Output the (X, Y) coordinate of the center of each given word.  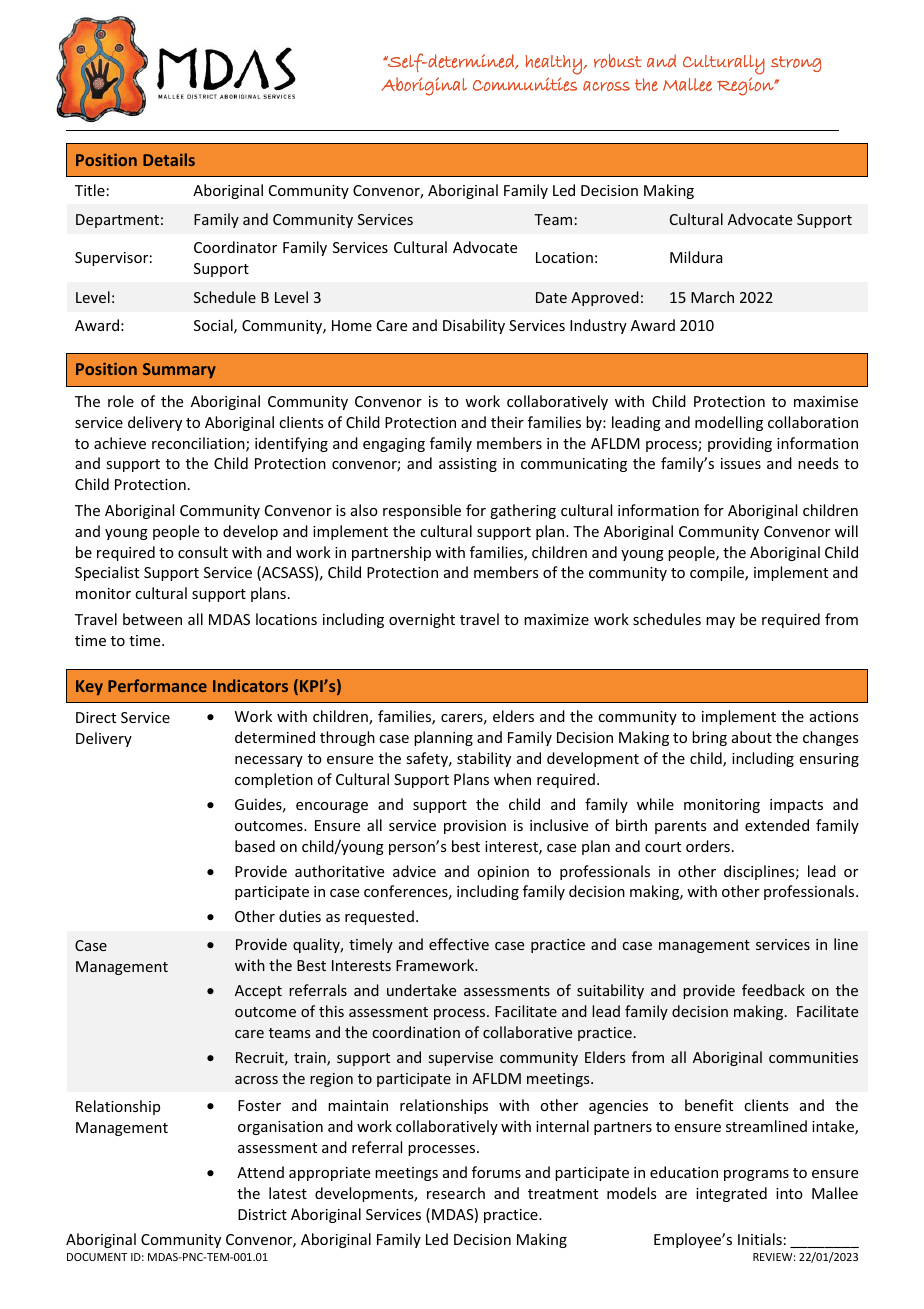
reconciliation (199, 444)
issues (741, 463)
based (255, 846)
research (456, 1193)
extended (777, 825)
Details (169, 159)
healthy (554, 65)
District (262, 1214)
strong (796, 64)
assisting (468, 465)
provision (475, 827)
